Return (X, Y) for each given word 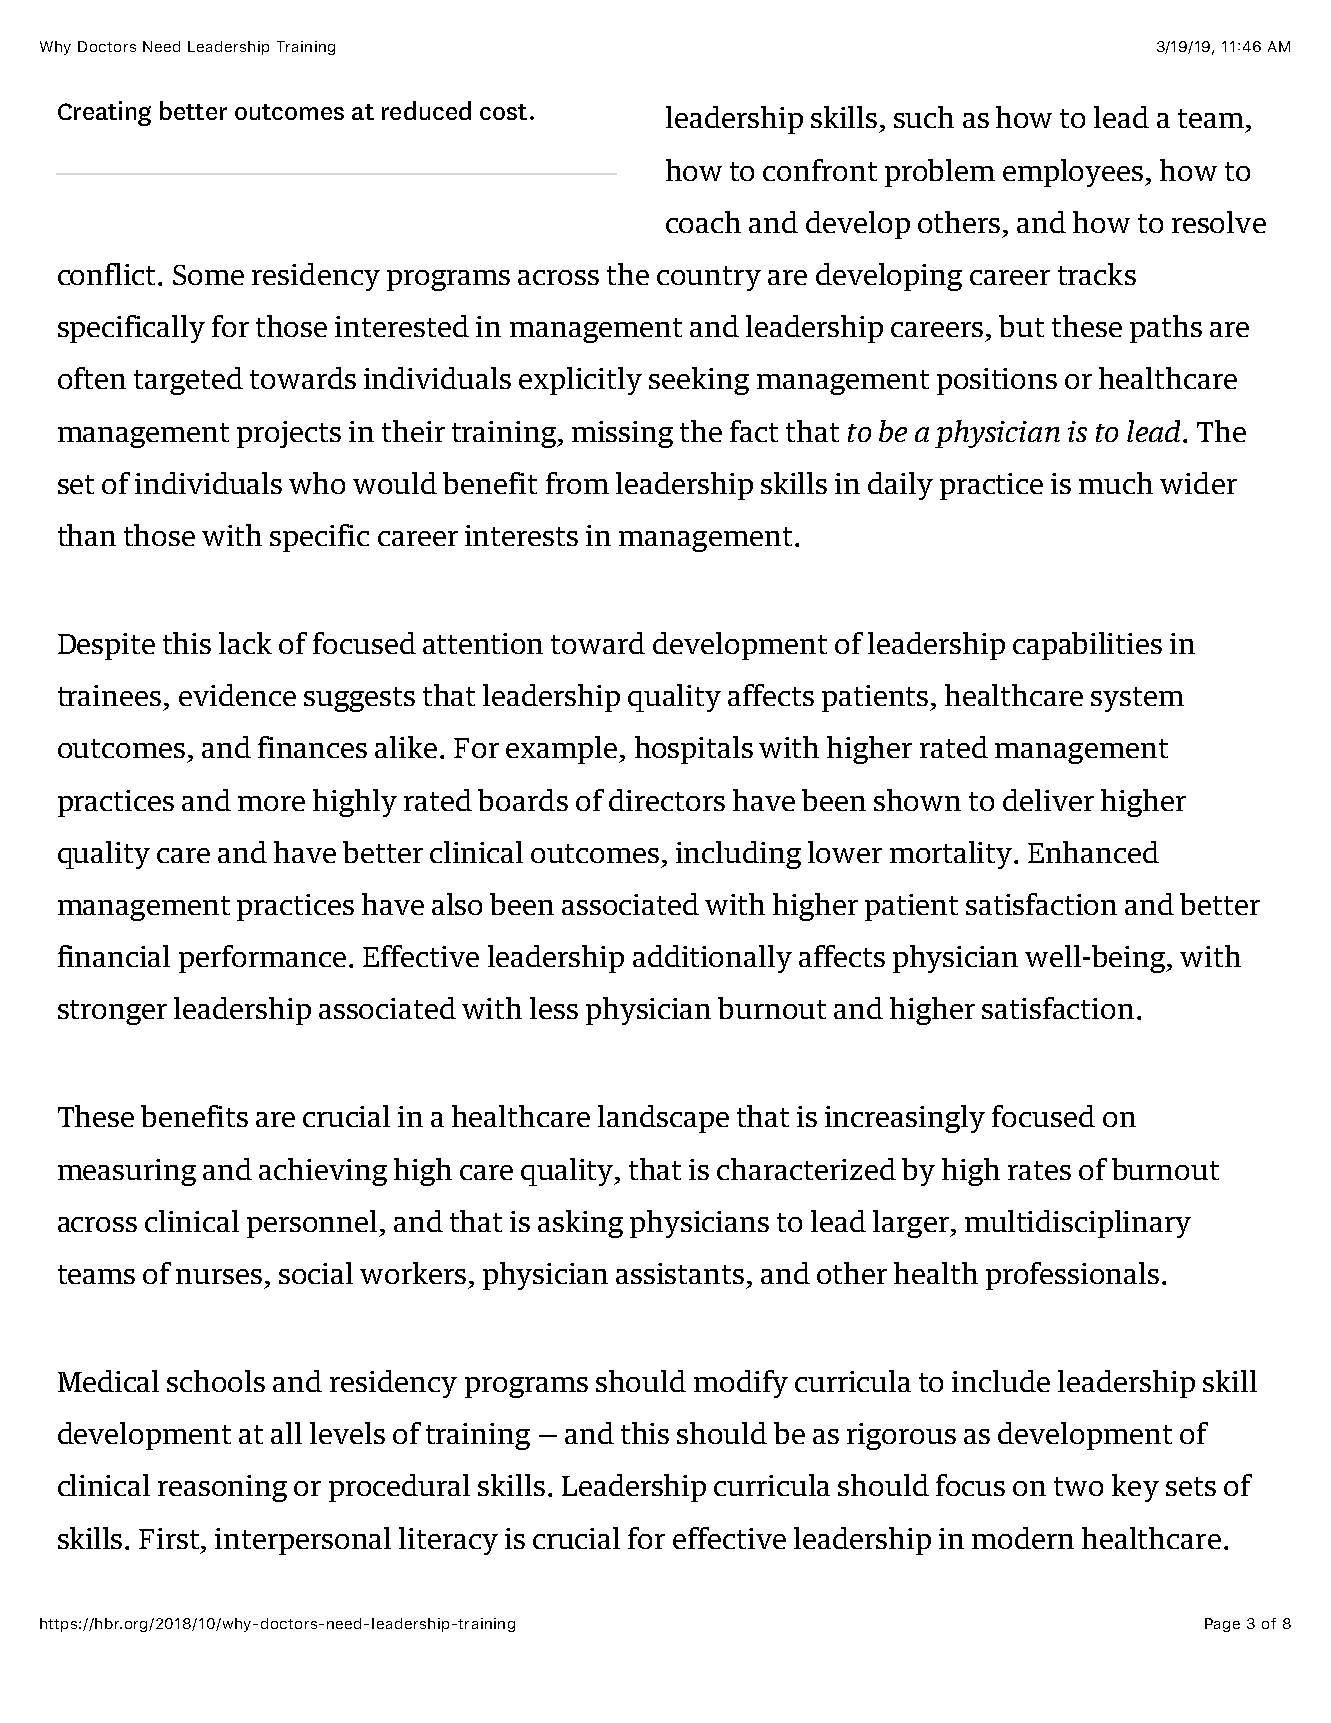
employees (1074, 173)
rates (1039, 1170)
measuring (127, 1172)
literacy (448, 1541)
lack (245, 643)
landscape (663, 1119)
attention (483, 643)
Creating (104, 113)
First (170, 1538)
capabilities (1087, 646)
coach (703, 222)
